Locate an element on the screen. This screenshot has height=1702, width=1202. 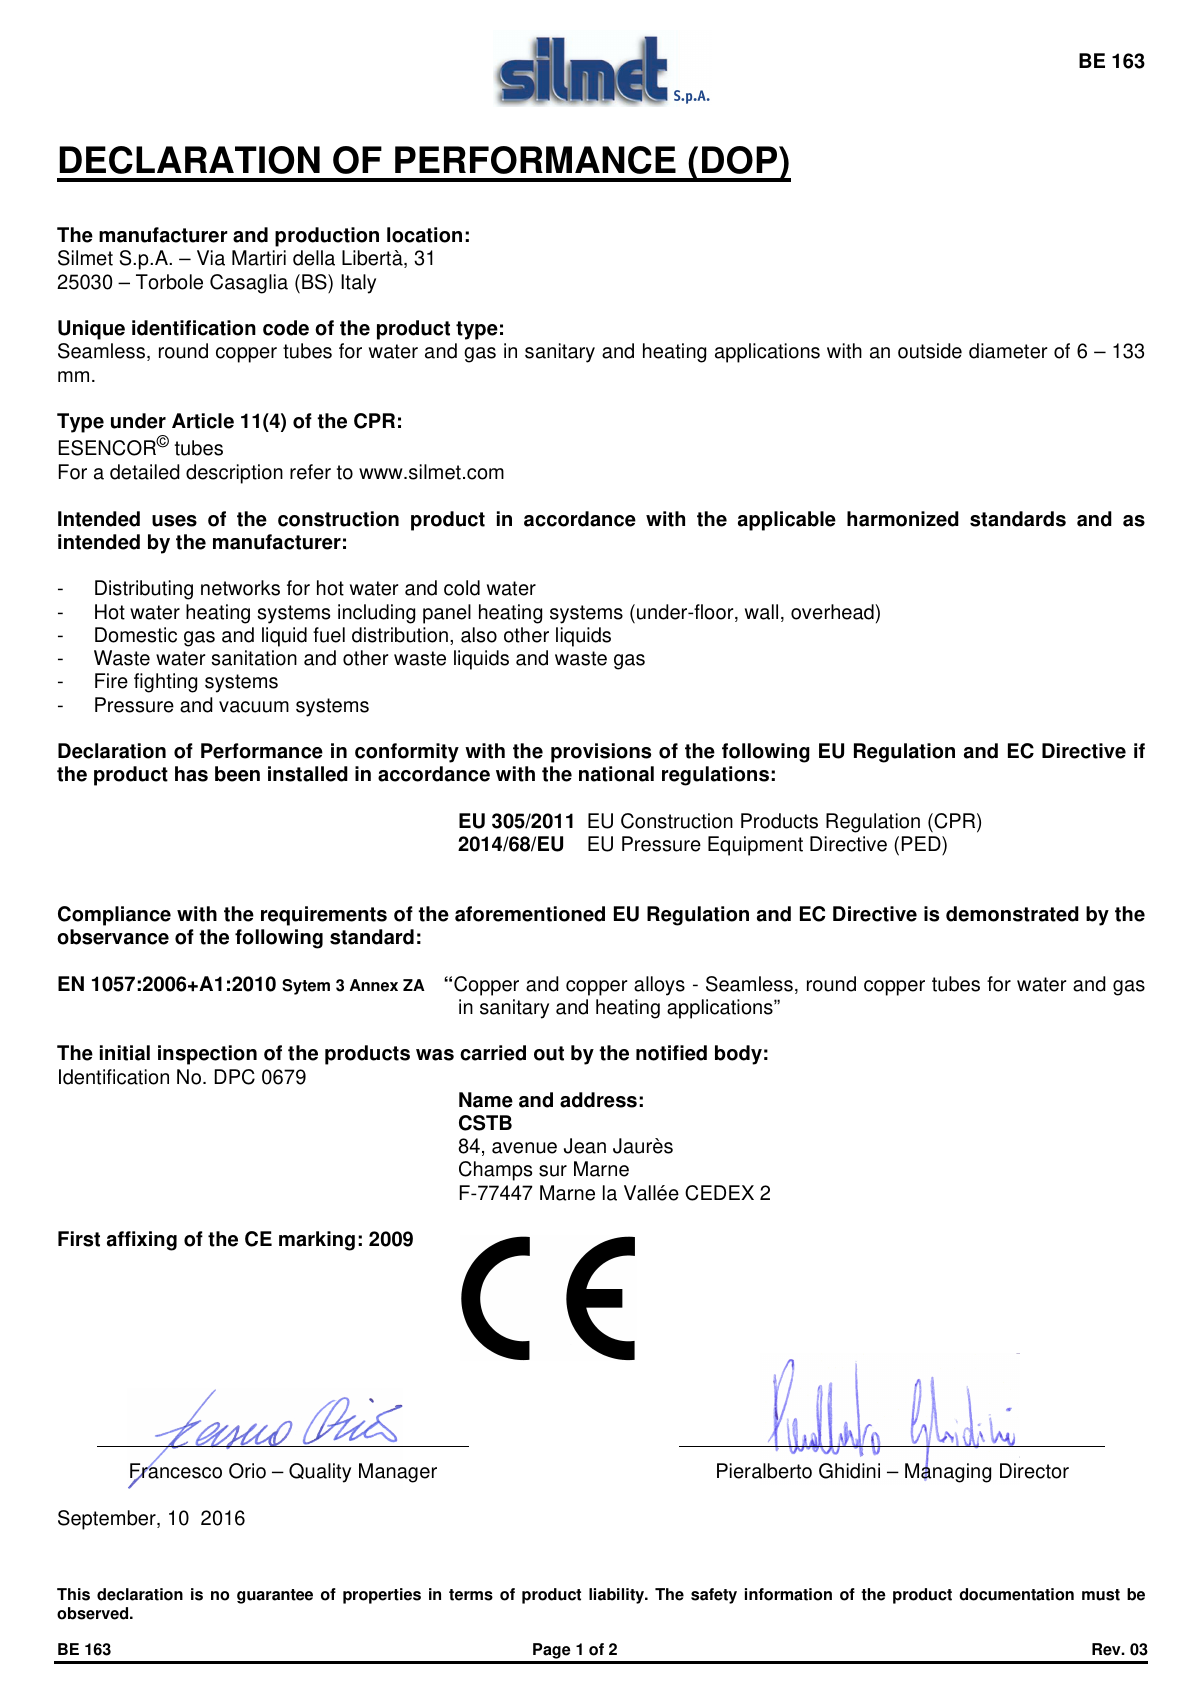
demonstrated is located at coordinates (1012, 914).
